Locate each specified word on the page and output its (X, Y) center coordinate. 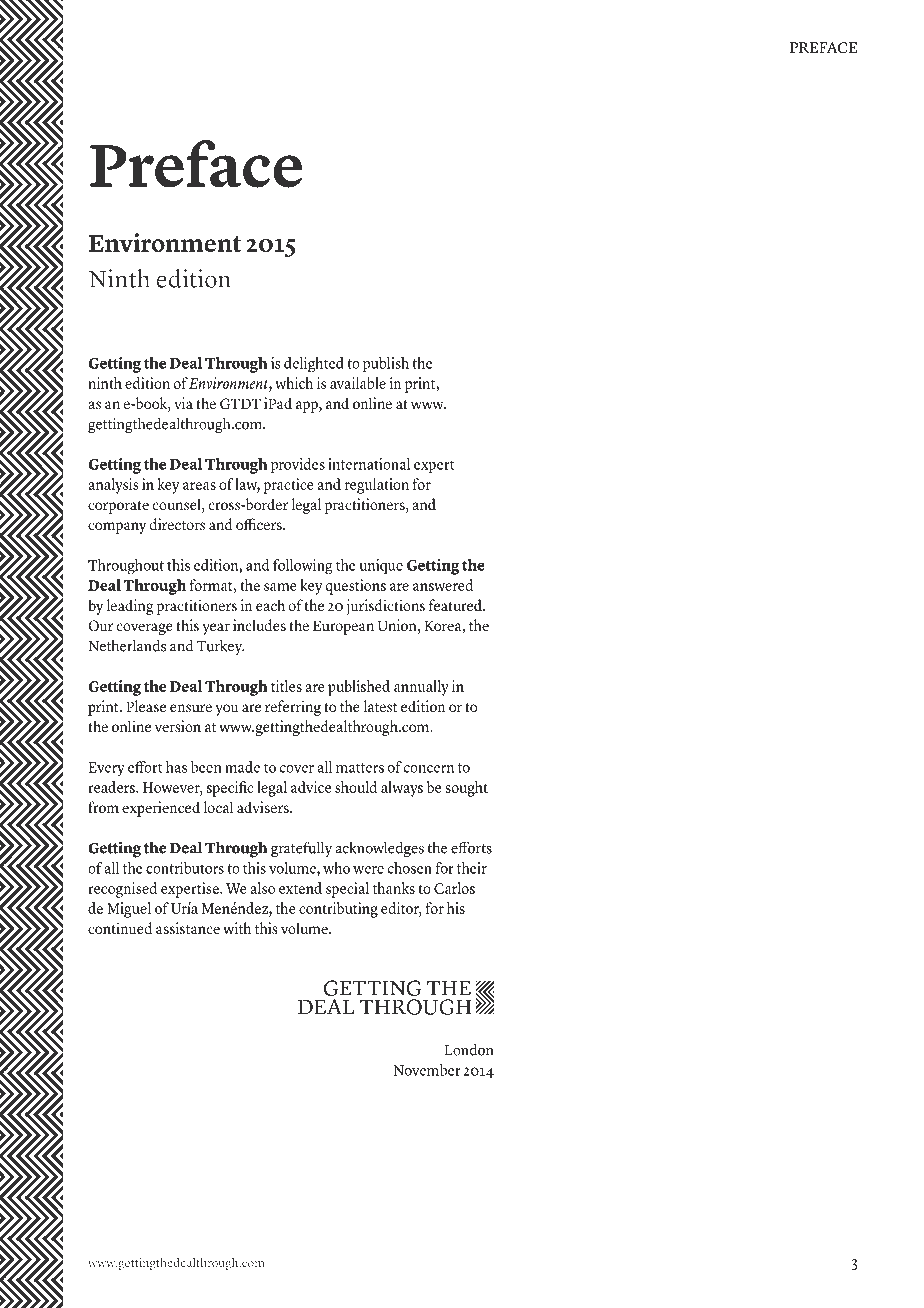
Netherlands (127, 645)
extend (300, 888)
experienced (161, 809)
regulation (377, 486)
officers (260, 524)
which (294, 383)
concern (429, 769)
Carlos (454, 888)
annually (421, 688)
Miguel (129, 910)
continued (120, 928)
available (358, 383)
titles (286, 686)
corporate (118, 507)
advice (311, 787)
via (183, 403)
